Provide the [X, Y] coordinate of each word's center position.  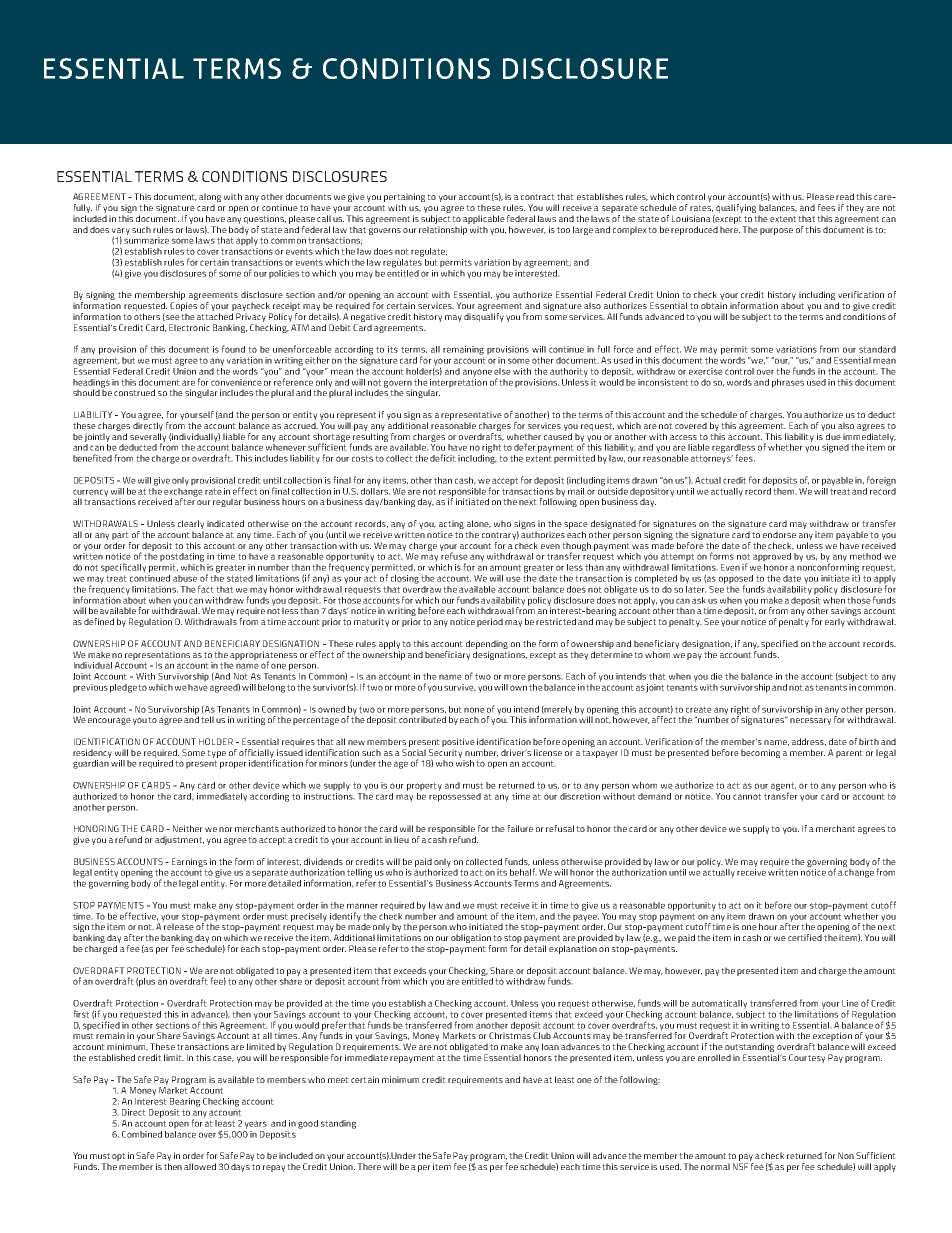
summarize [146, 240]
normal [715, 1166]
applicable [484, 219]
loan [550, 1046]
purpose [776, 231]
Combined [142, 1134]
